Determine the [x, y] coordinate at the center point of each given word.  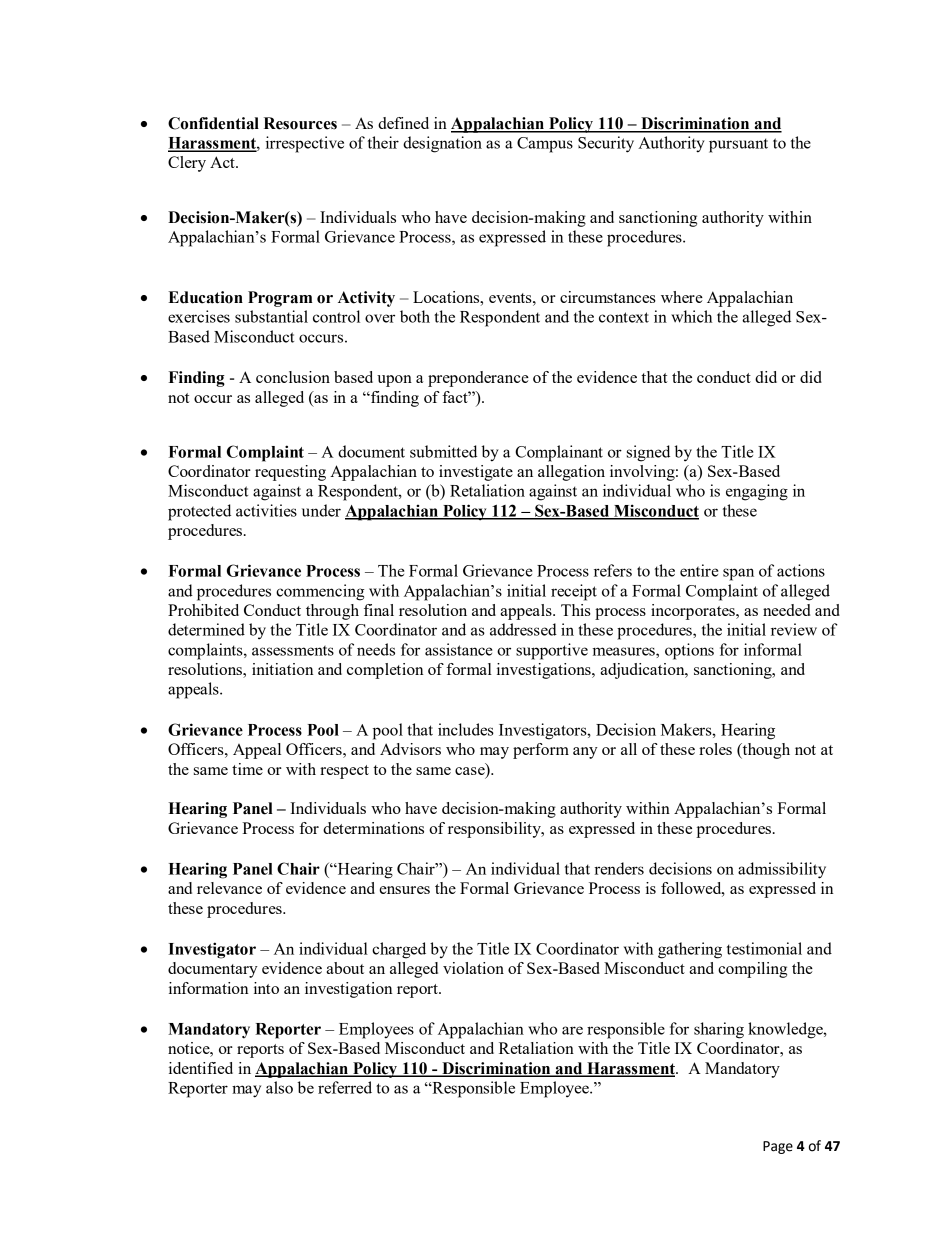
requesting [290, 473]
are [572, 1030]
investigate [476, 473]
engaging [757, 492]
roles [715, 749]
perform [541, 751]
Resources [300, 123]
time [247, 769]
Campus [545, 145]
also [279, 1087]
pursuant [738, 145]
